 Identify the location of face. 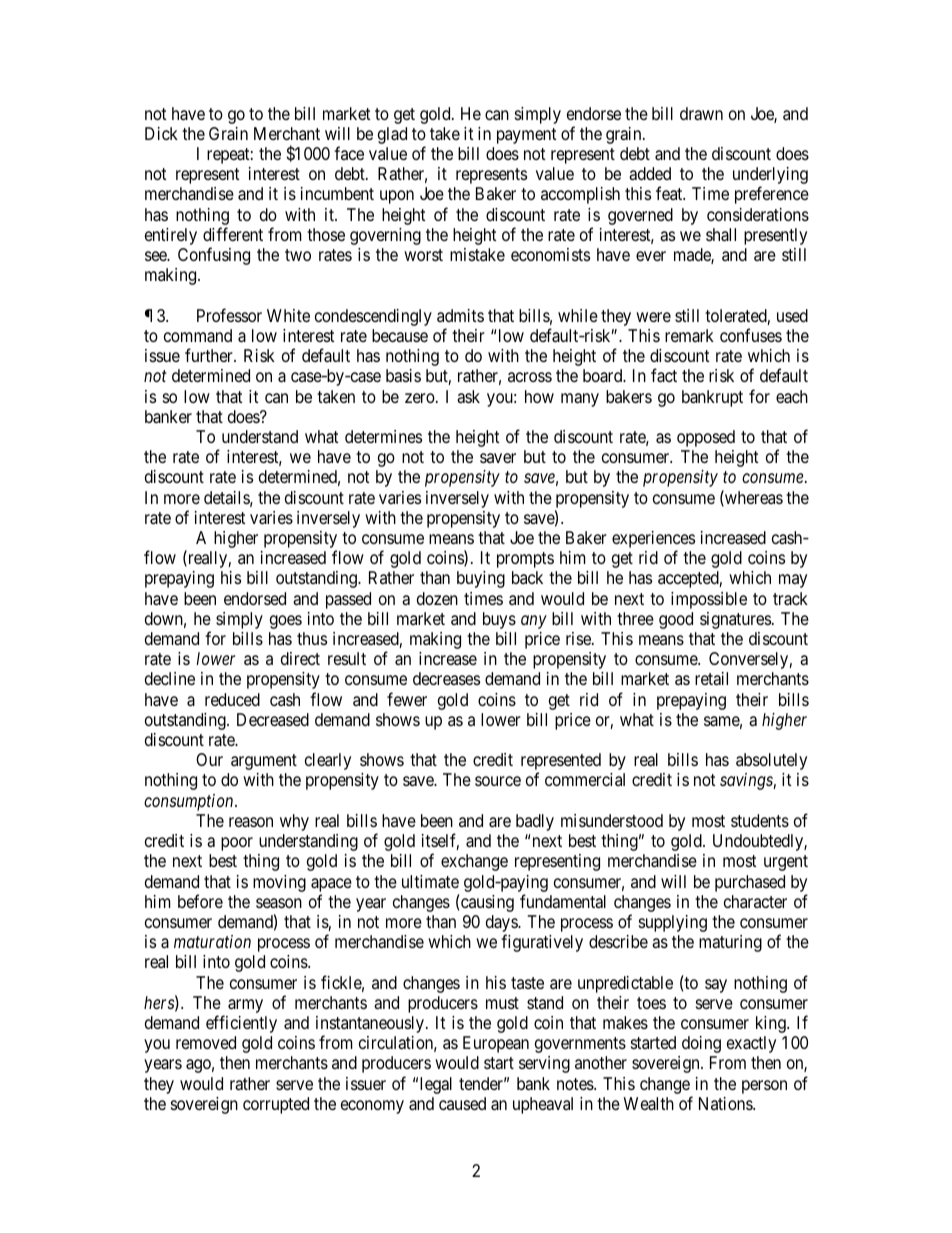
(349, 153).
